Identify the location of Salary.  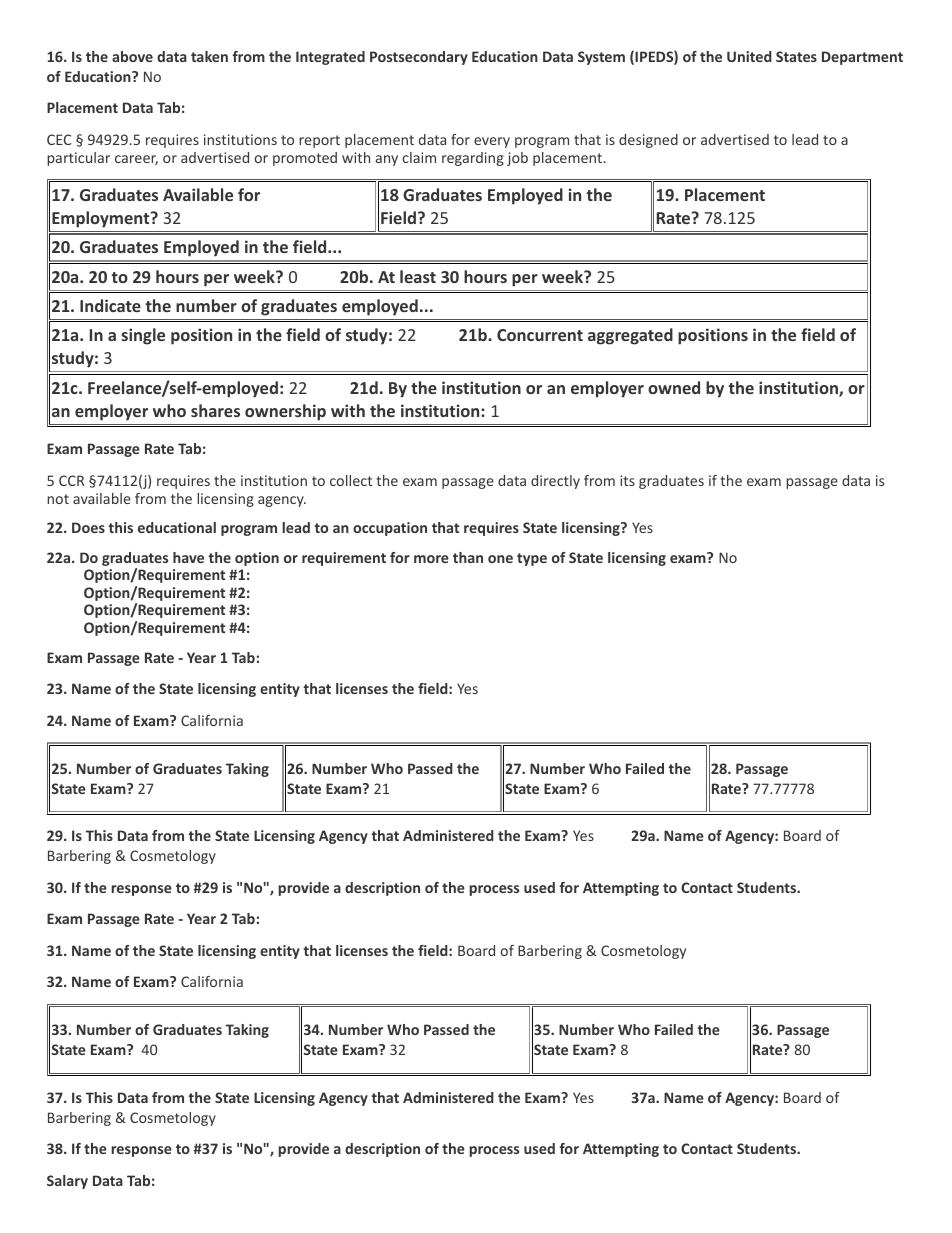
(67, 1182).
